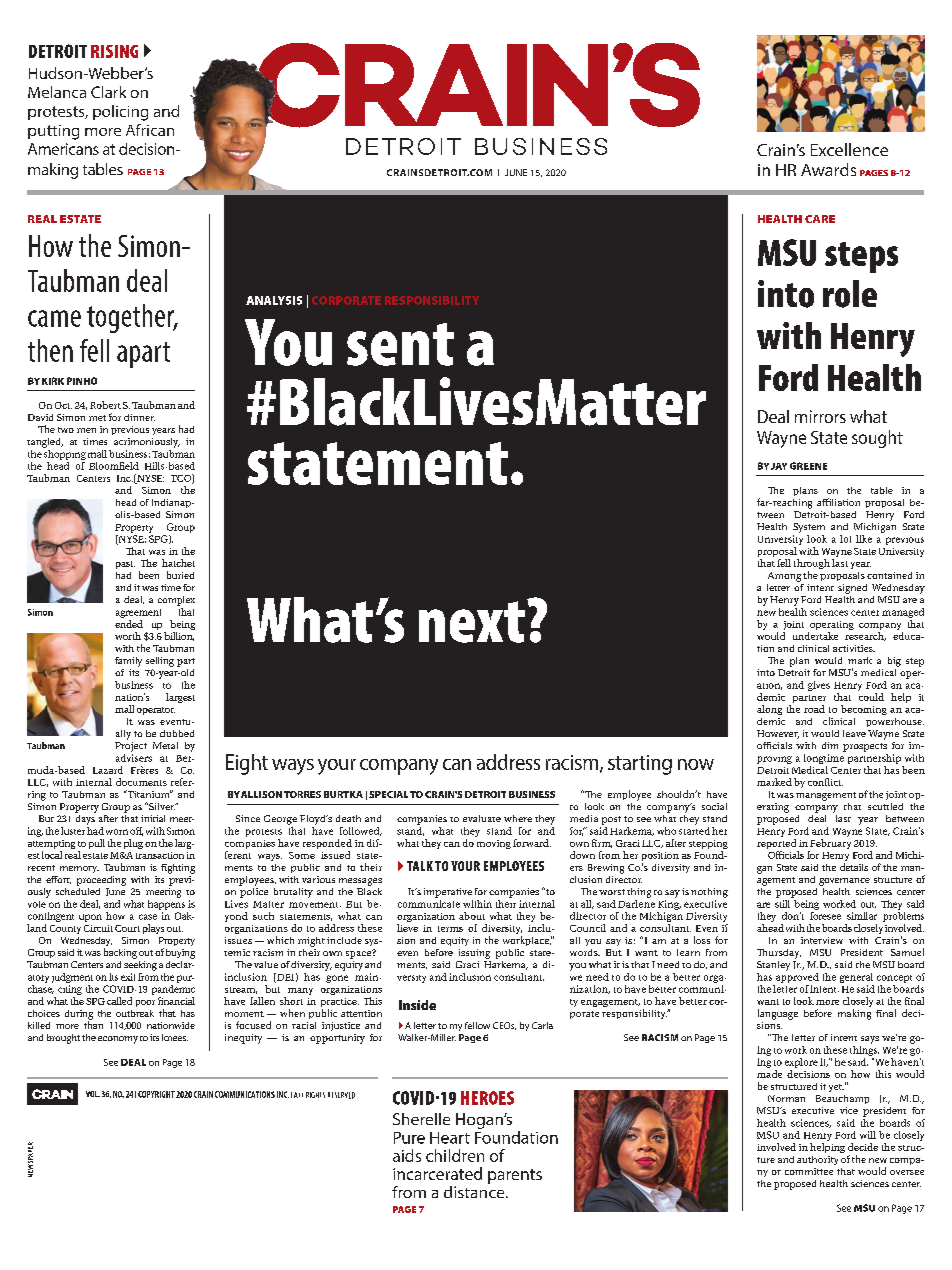 This screenshot has width=952, height=1270. Describe the element at coordinates (150, 130) in the screenshot. I see `African` at that location.
